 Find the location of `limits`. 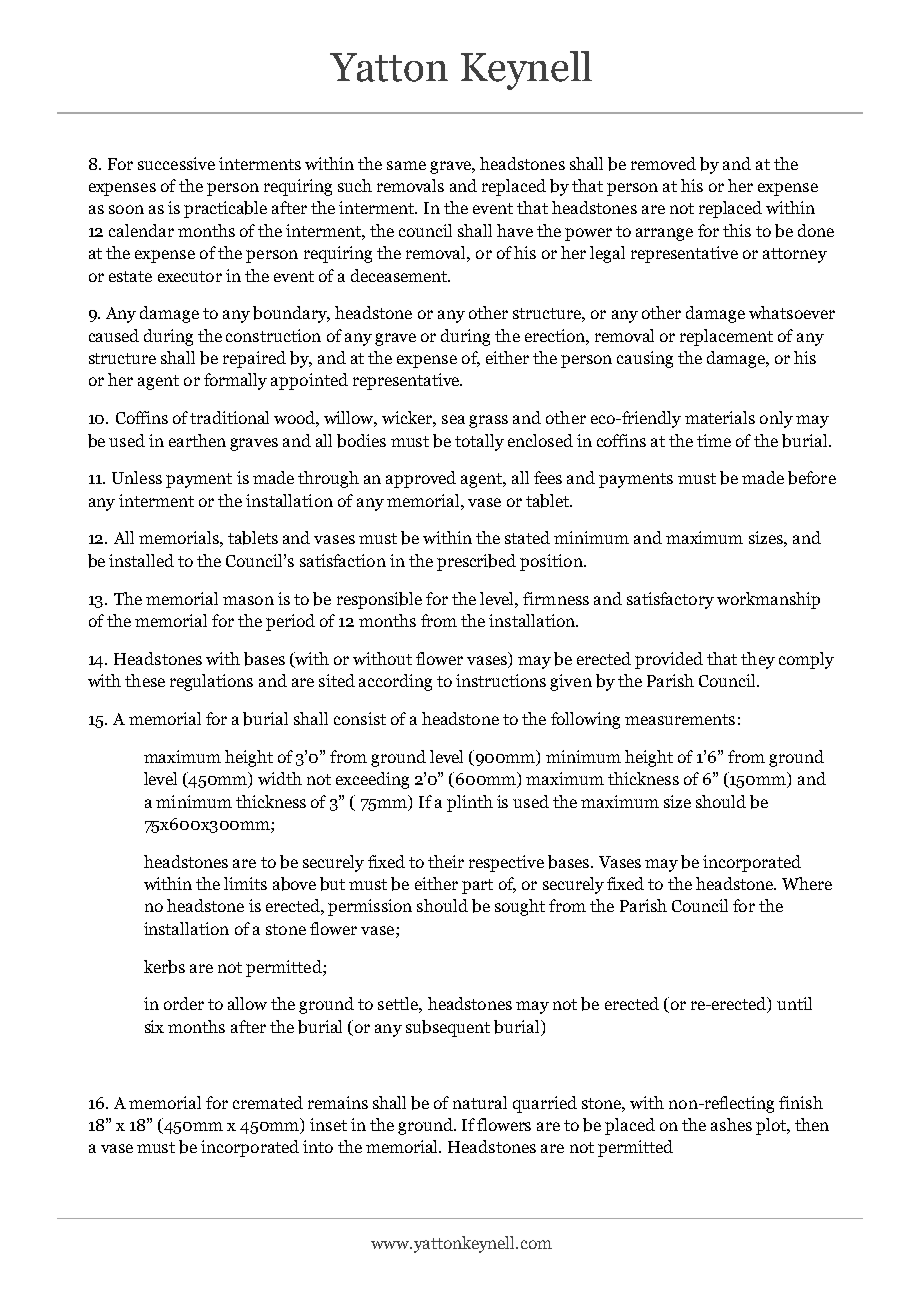

limits is located at coordinates (245, 883).
